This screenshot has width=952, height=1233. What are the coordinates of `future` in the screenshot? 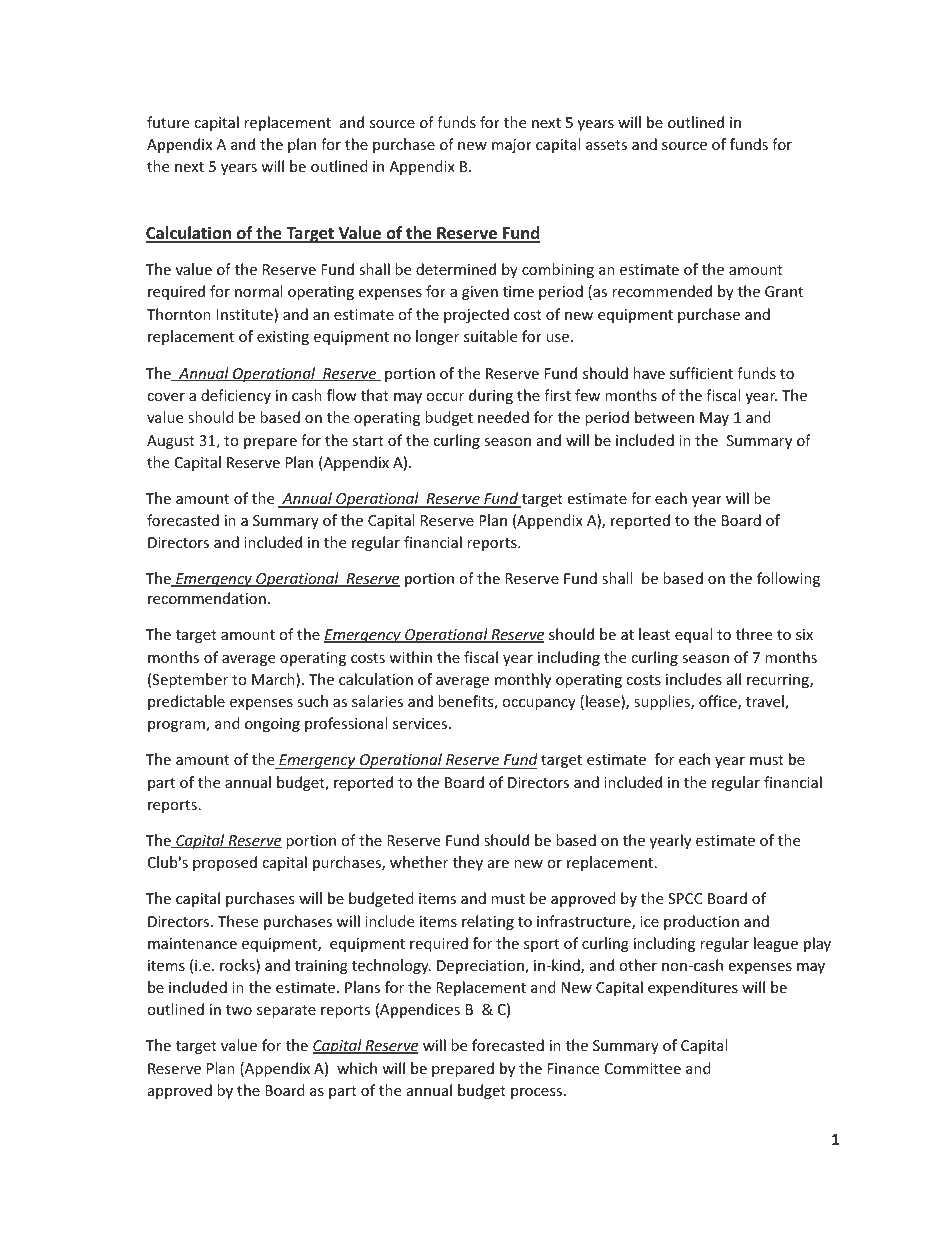 It's located at (168, 122).
